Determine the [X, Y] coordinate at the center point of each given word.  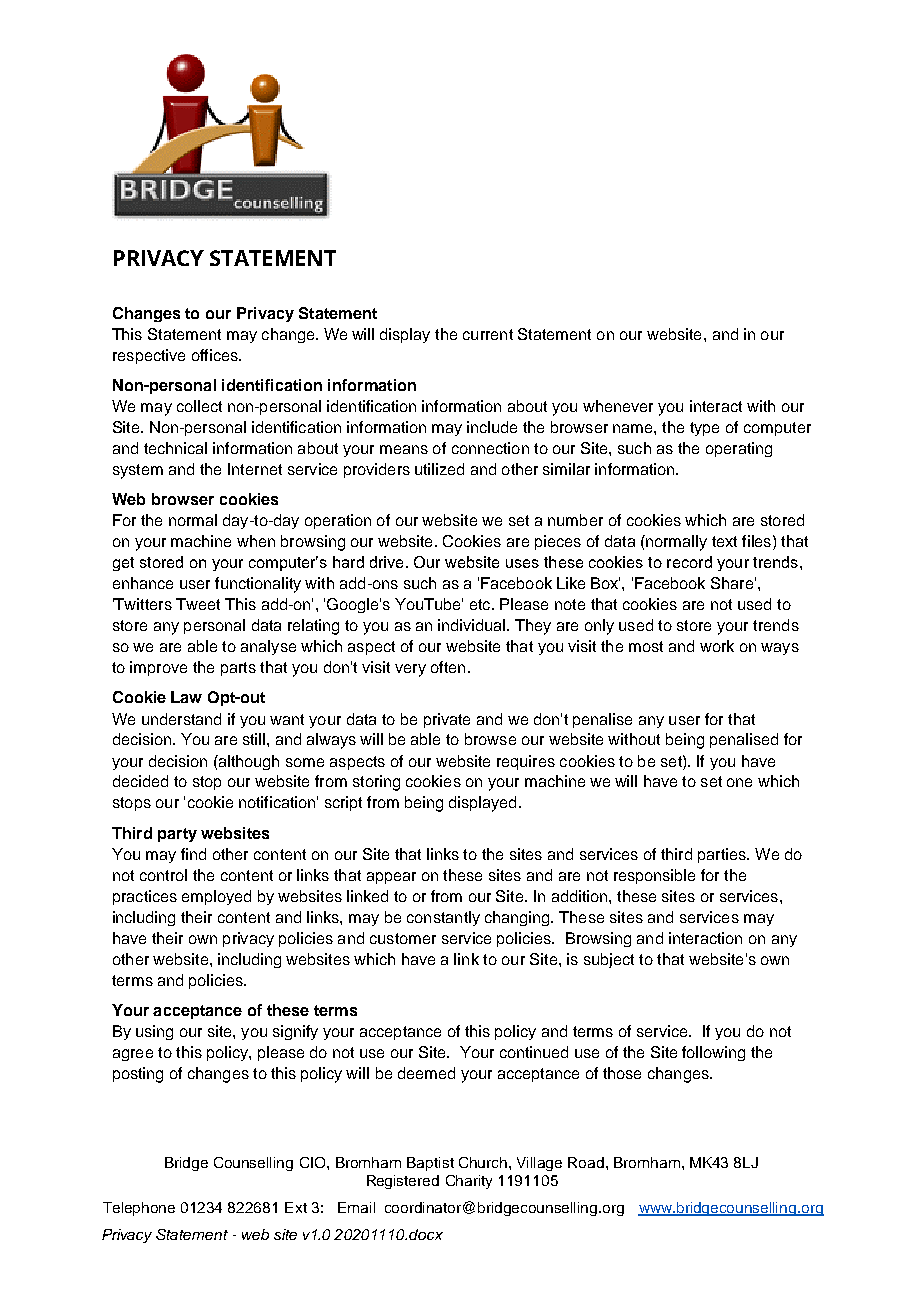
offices [216, 355]
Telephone [139, 1209]
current [488, 334]
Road [586, 1162]
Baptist [430, 1164]
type [704, 429]
